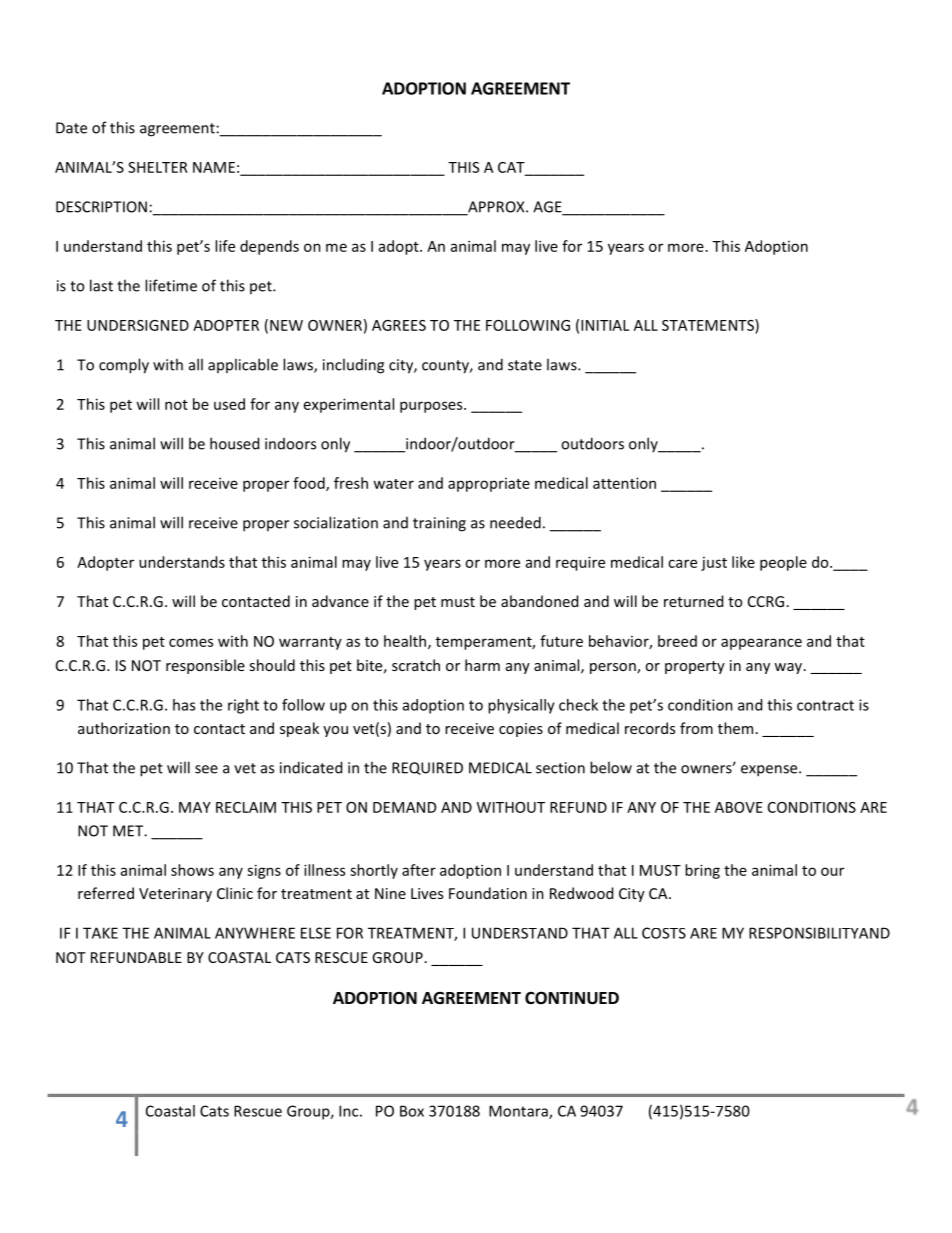 The height and width of the document is (1233, 952). What do you see at coordinates (412, 1111) in the document?
I see `Box` at bounding box center [412, 1111].
